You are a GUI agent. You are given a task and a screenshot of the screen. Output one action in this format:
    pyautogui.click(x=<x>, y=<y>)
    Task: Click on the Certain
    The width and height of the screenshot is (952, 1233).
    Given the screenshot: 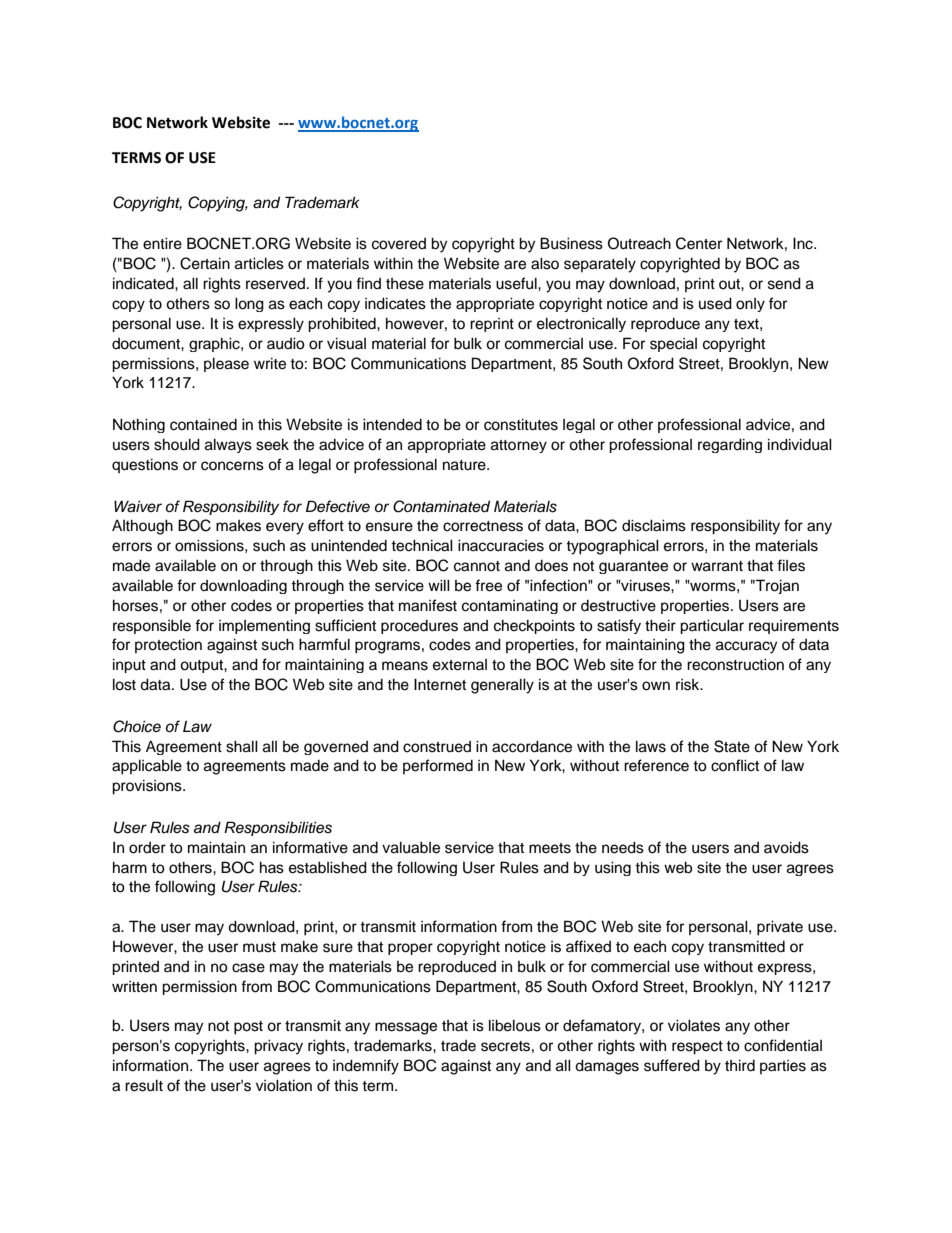 What is the action you would take?
    pyautogui.click(x=205, y=263)
